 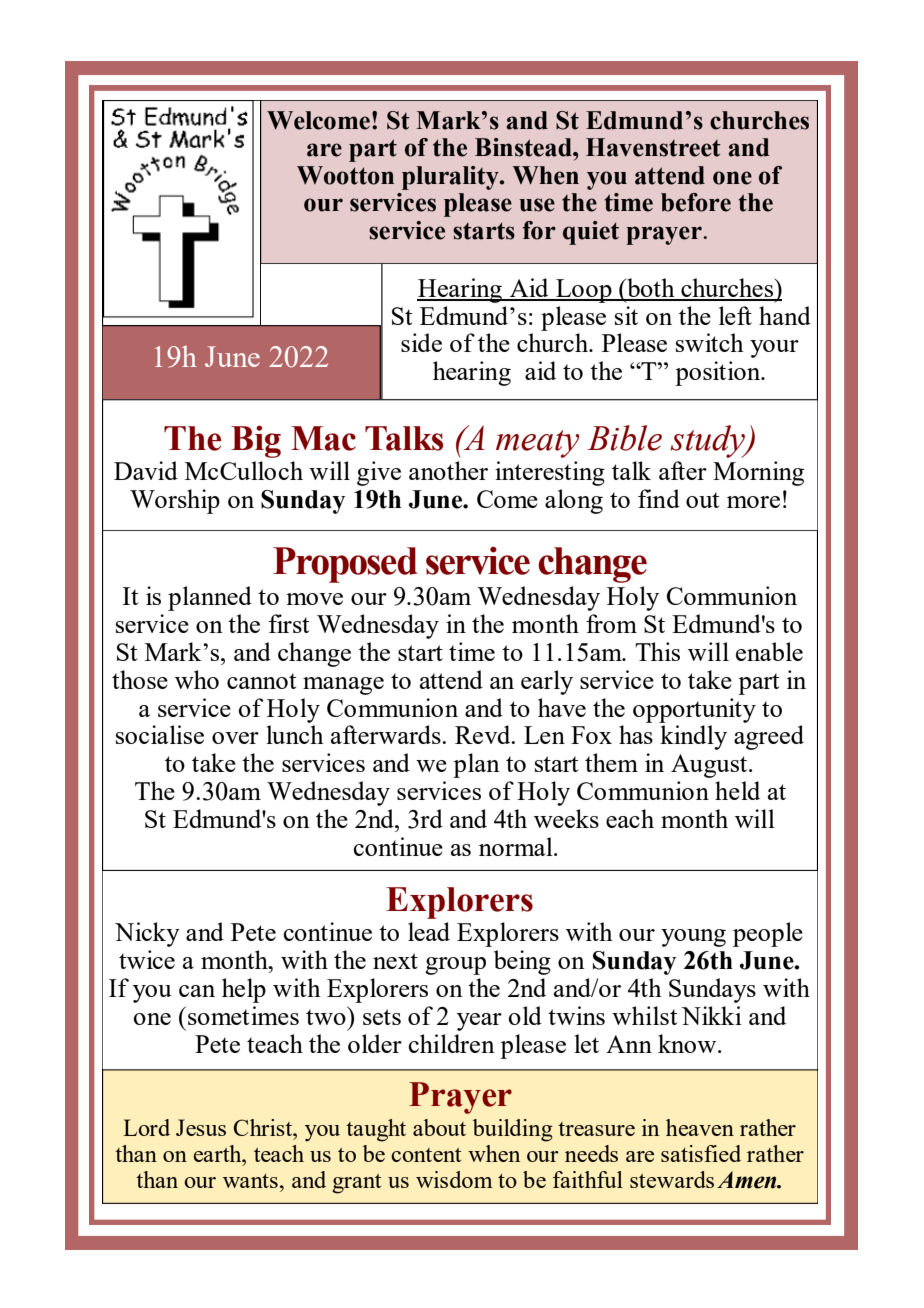 What do you see at coordinates (537, 205) in the screenshot?
I see `use` at bounding box center [537, 205].
